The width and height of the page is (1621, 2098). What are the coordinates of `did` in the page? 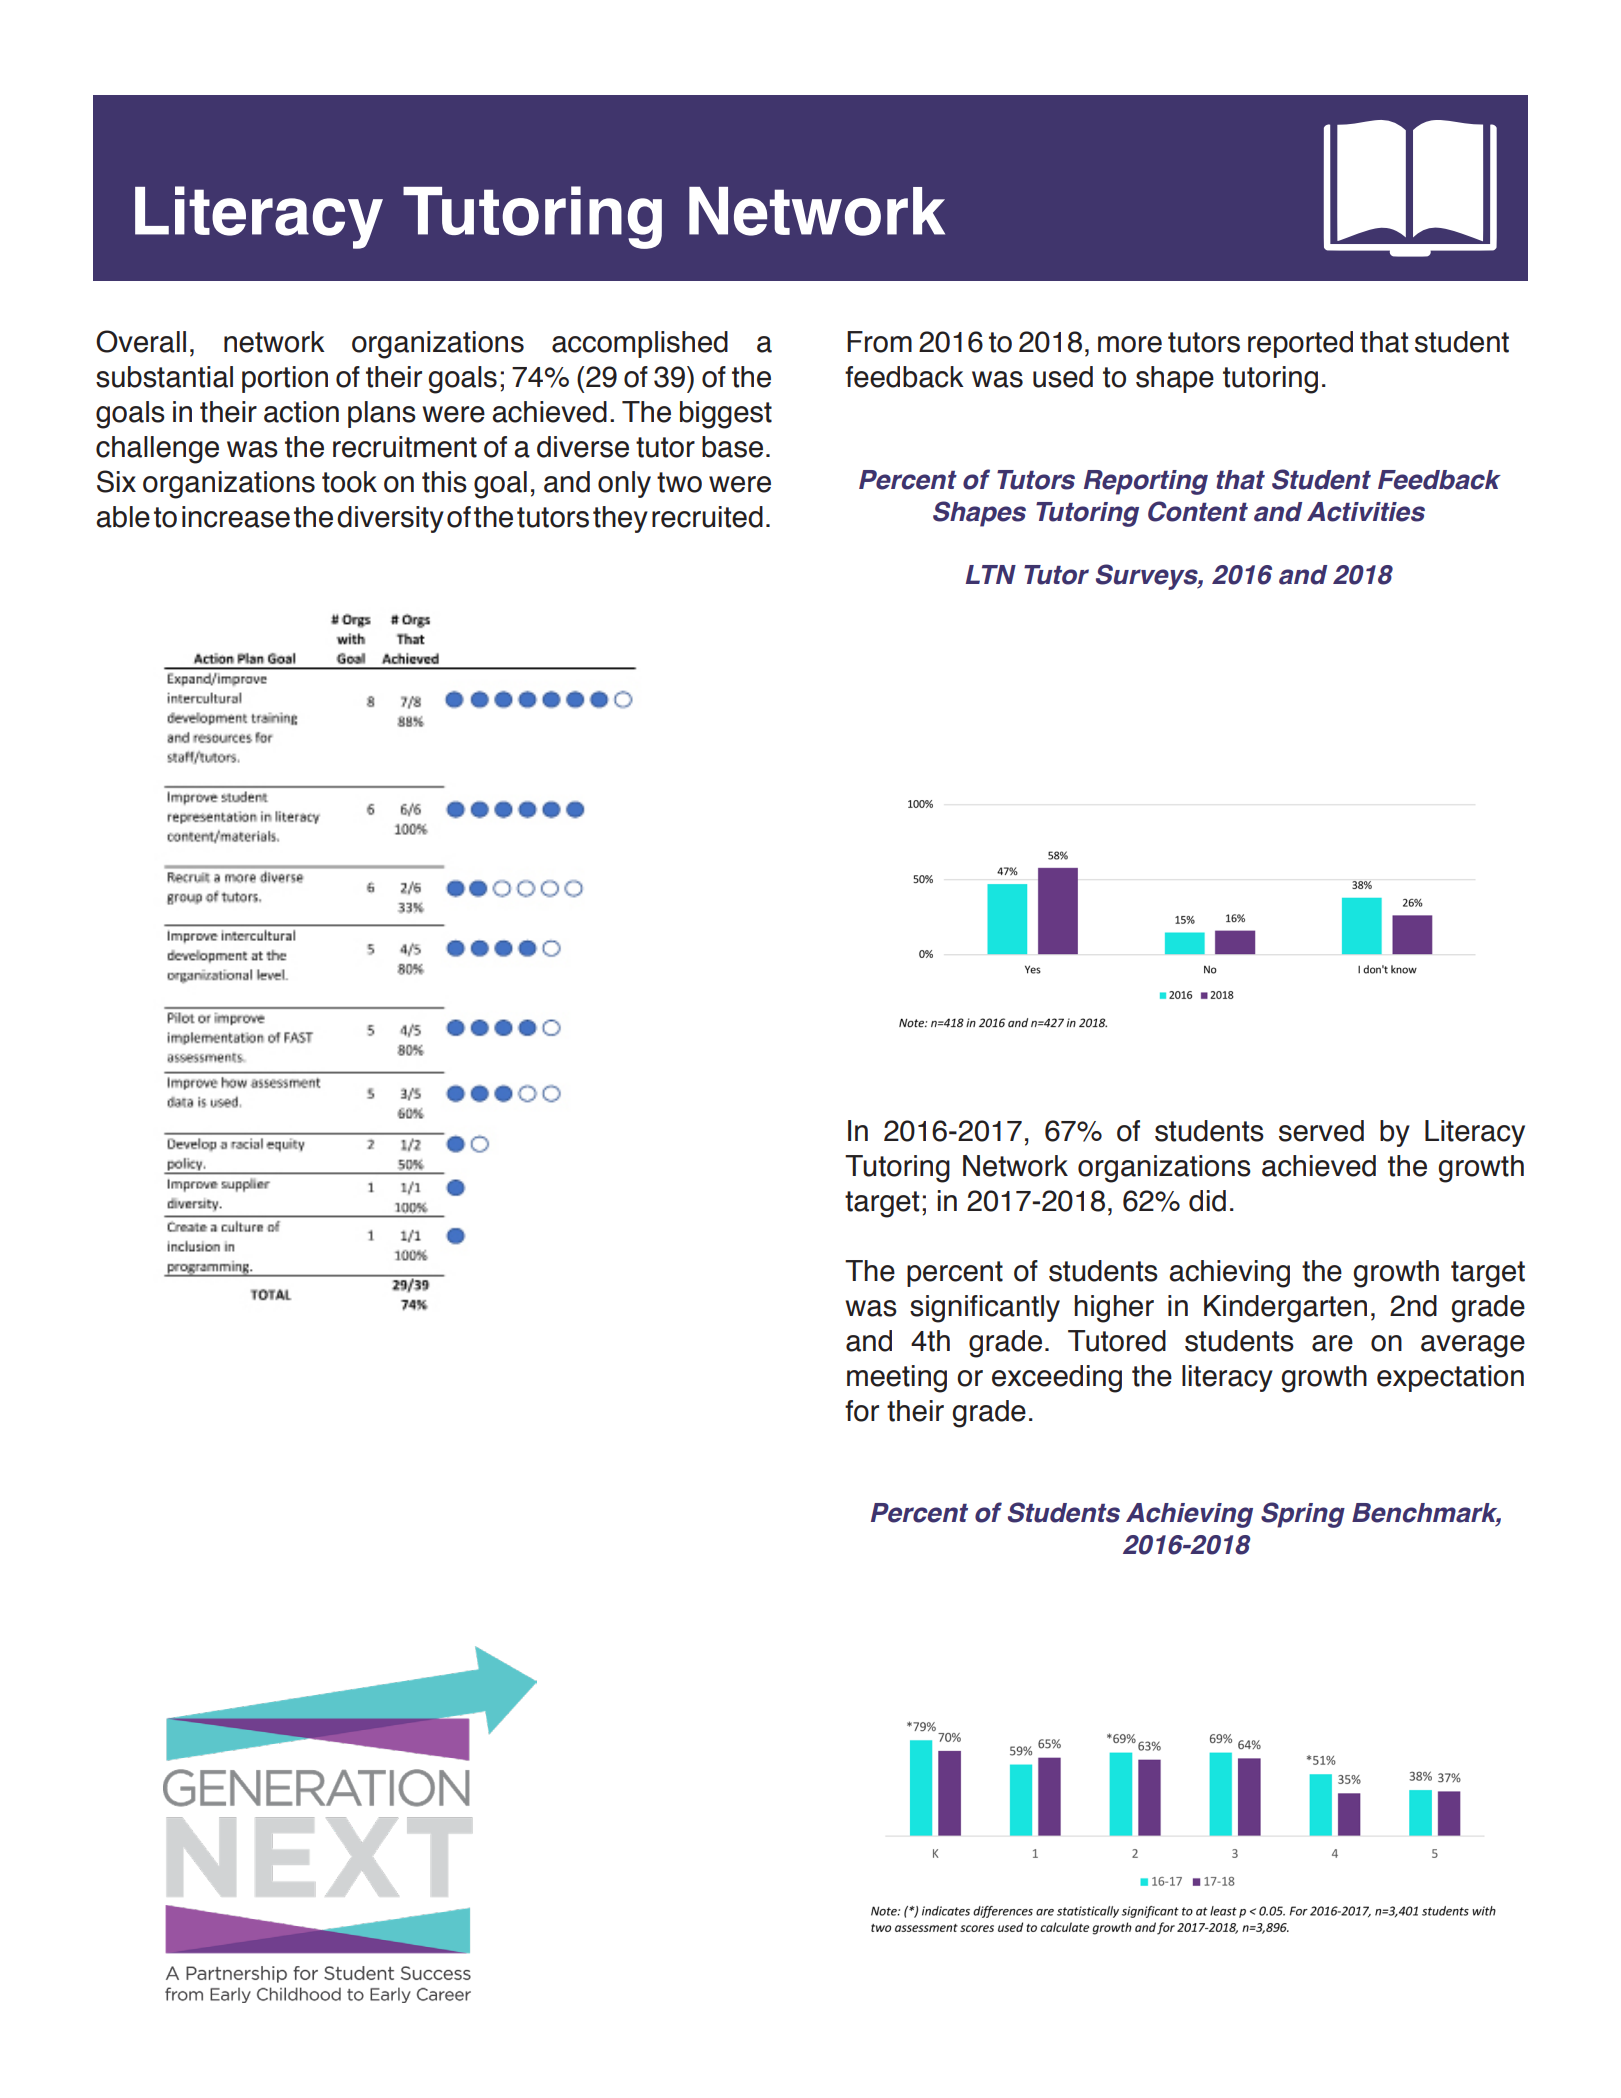 It's located at (1207, 1201).
